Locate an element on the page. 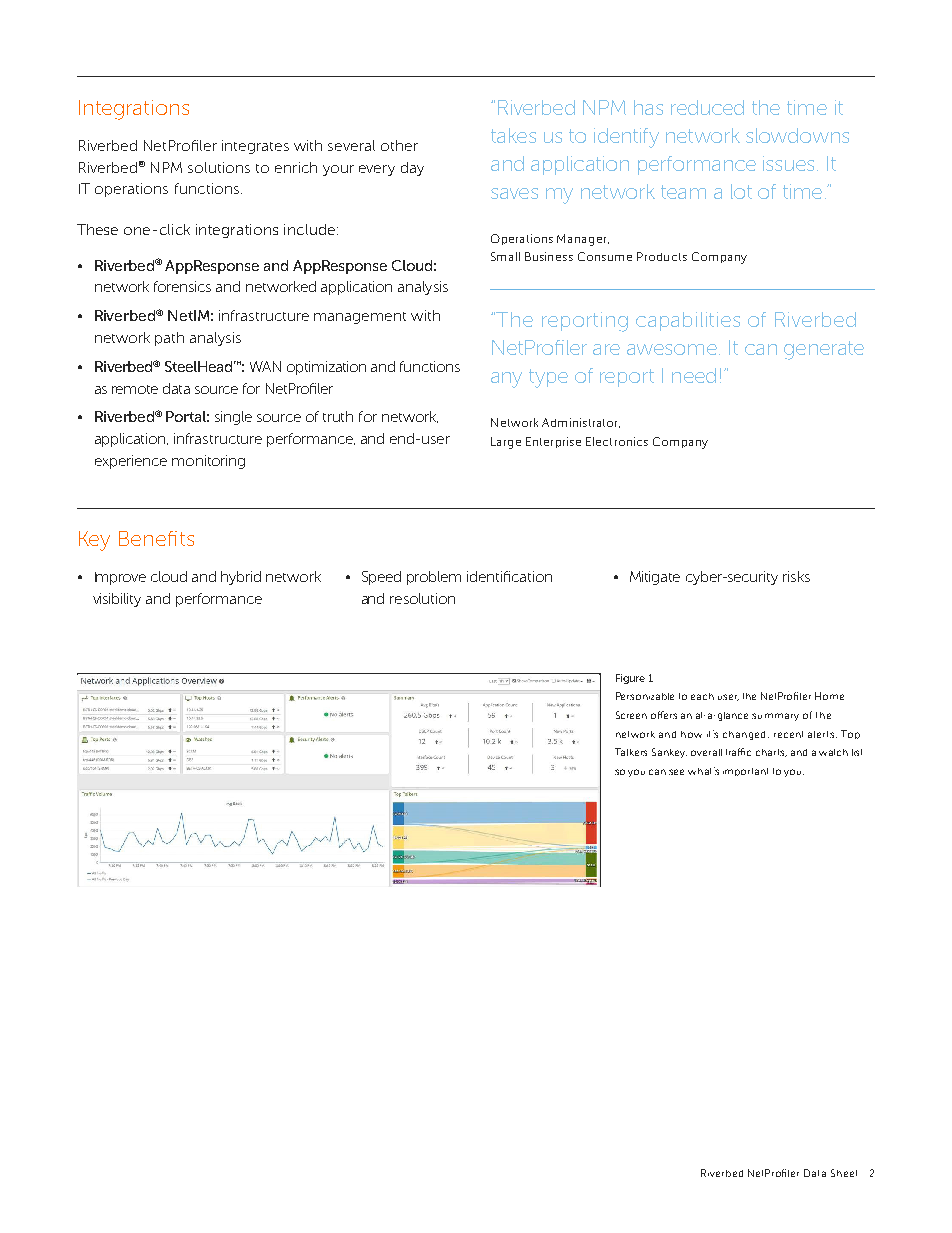 This document has width=952, height=1233. important is located at coordinates (745, 772).
